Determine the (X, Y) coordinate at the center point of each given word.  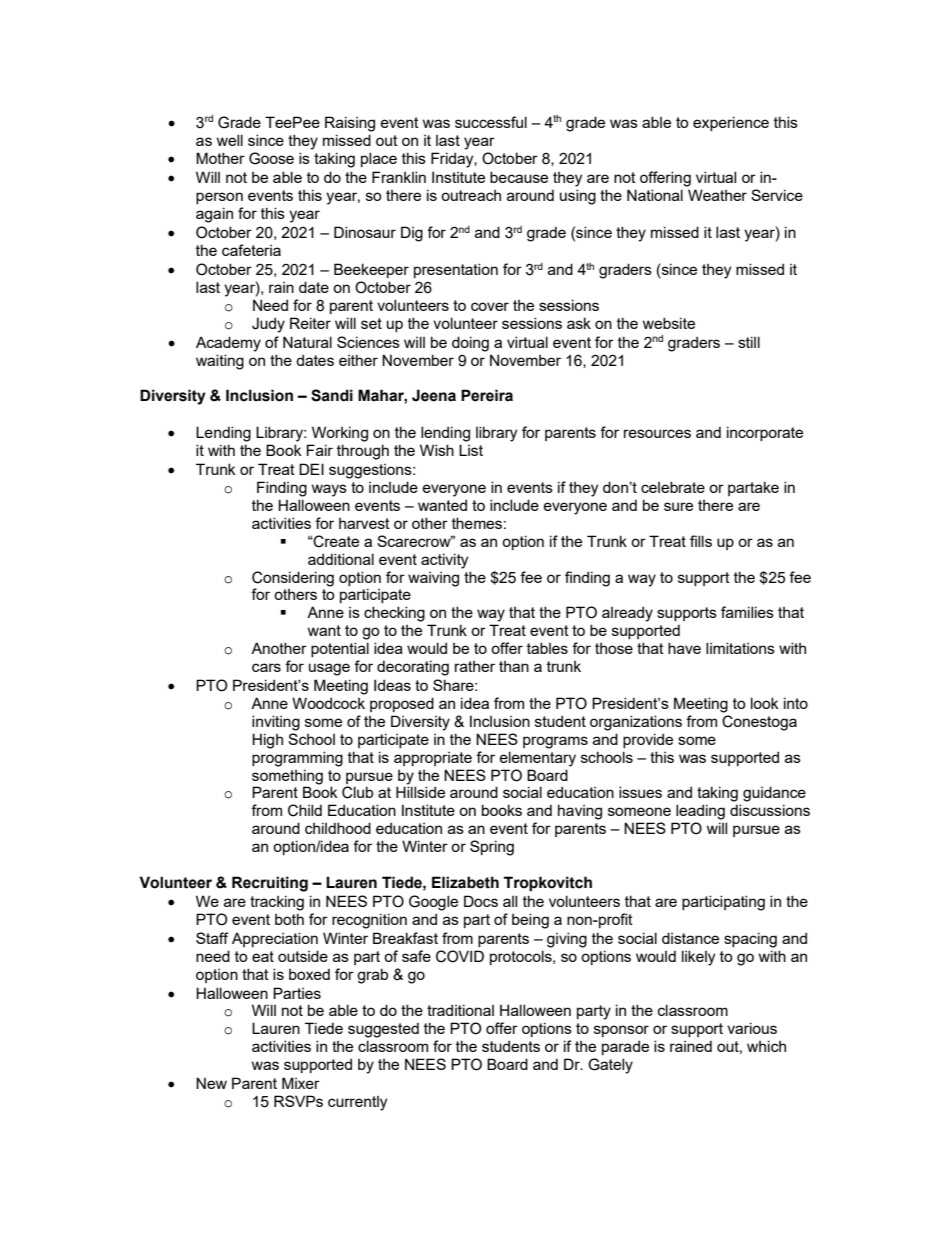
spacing (750, 940)
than (514, 666)
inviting (276, 723)
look (765, 703)
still (749, 342)
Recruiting (270, 884)
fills (701, 541)
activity (444, 561)
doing (470, 344)
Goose (271, 158)
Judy (268, 325)
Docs (481, 901)
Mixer (301, 1083)
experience (731, 123)
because (519, 177)
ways (329, 490)
